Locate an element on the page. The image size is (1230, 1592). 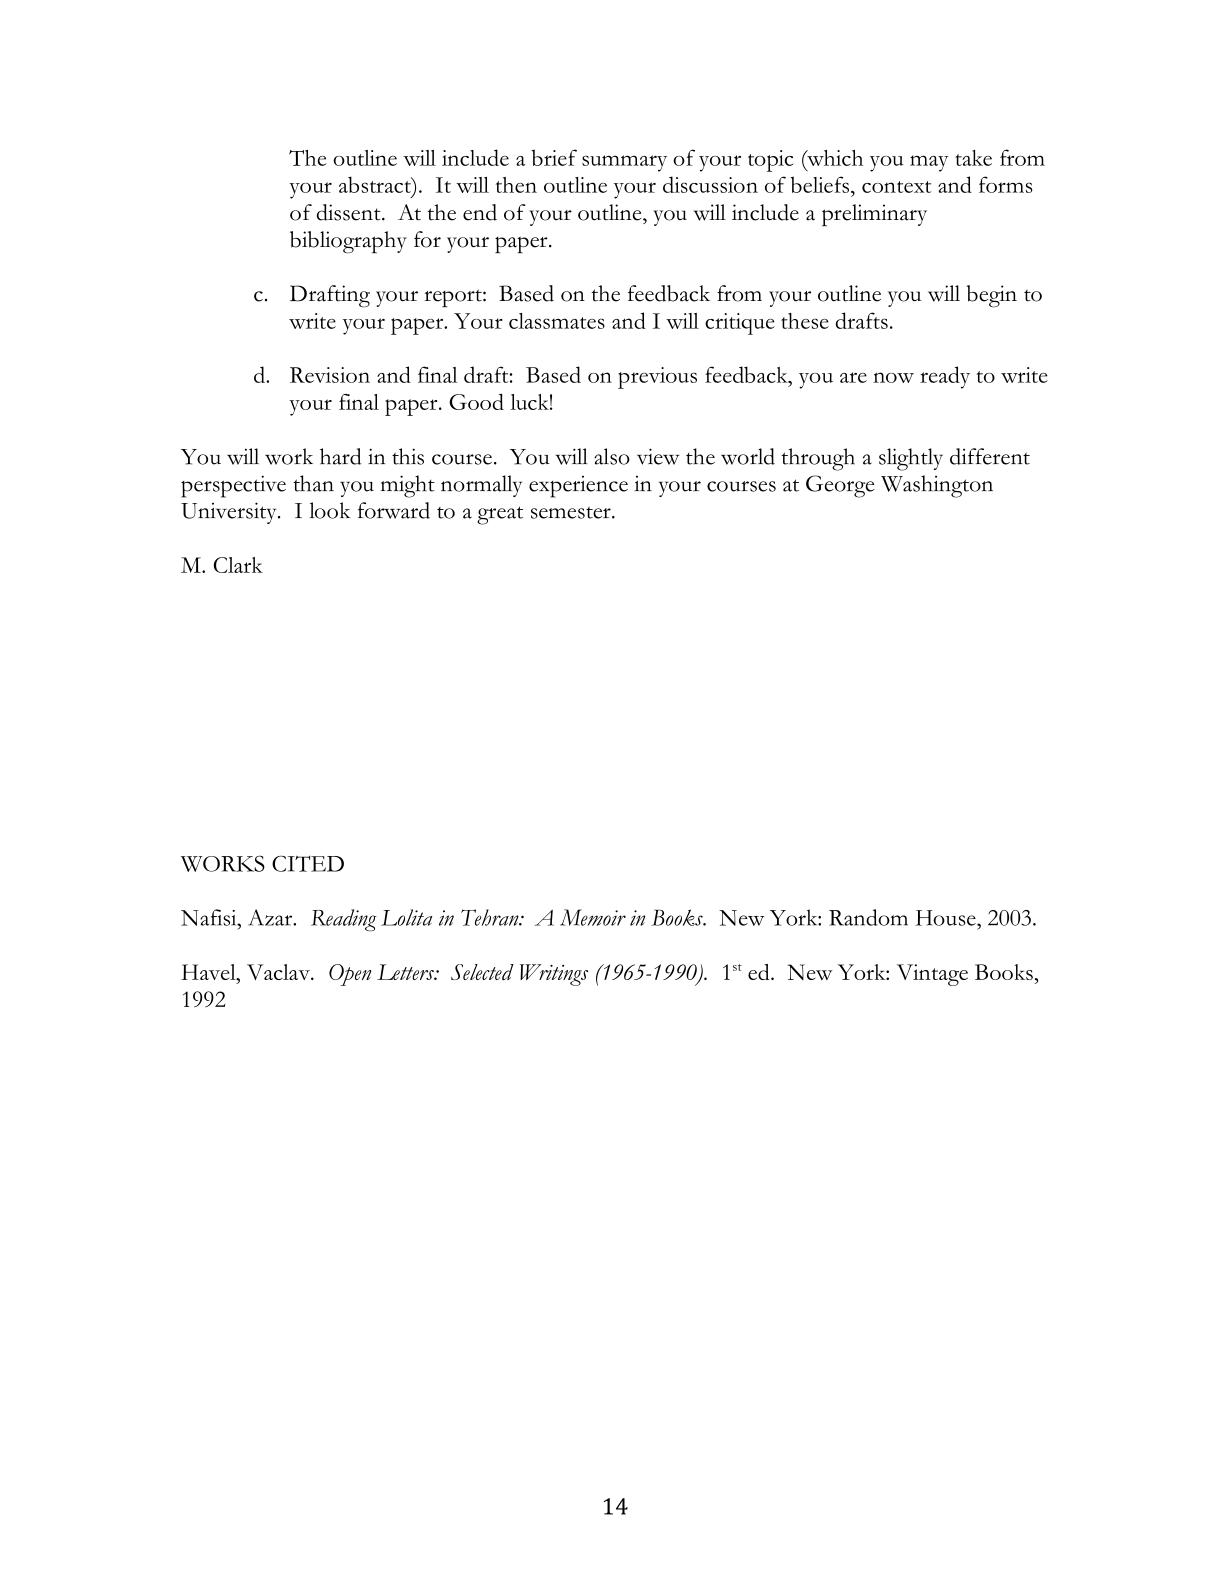
than is located at coordinates (313, 483).
